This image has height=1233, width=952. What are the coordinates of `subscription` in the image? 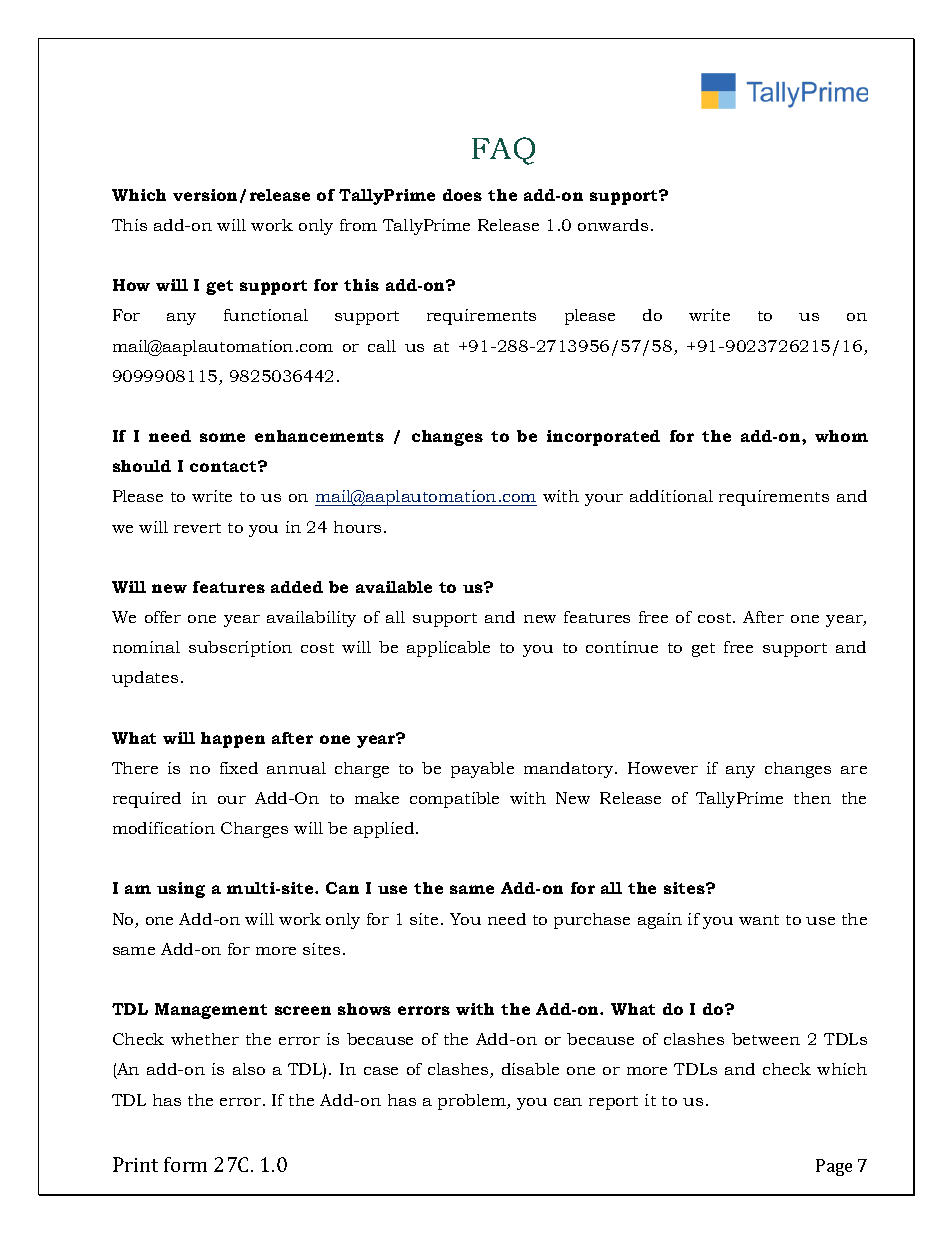 It's located at (240, 649).
